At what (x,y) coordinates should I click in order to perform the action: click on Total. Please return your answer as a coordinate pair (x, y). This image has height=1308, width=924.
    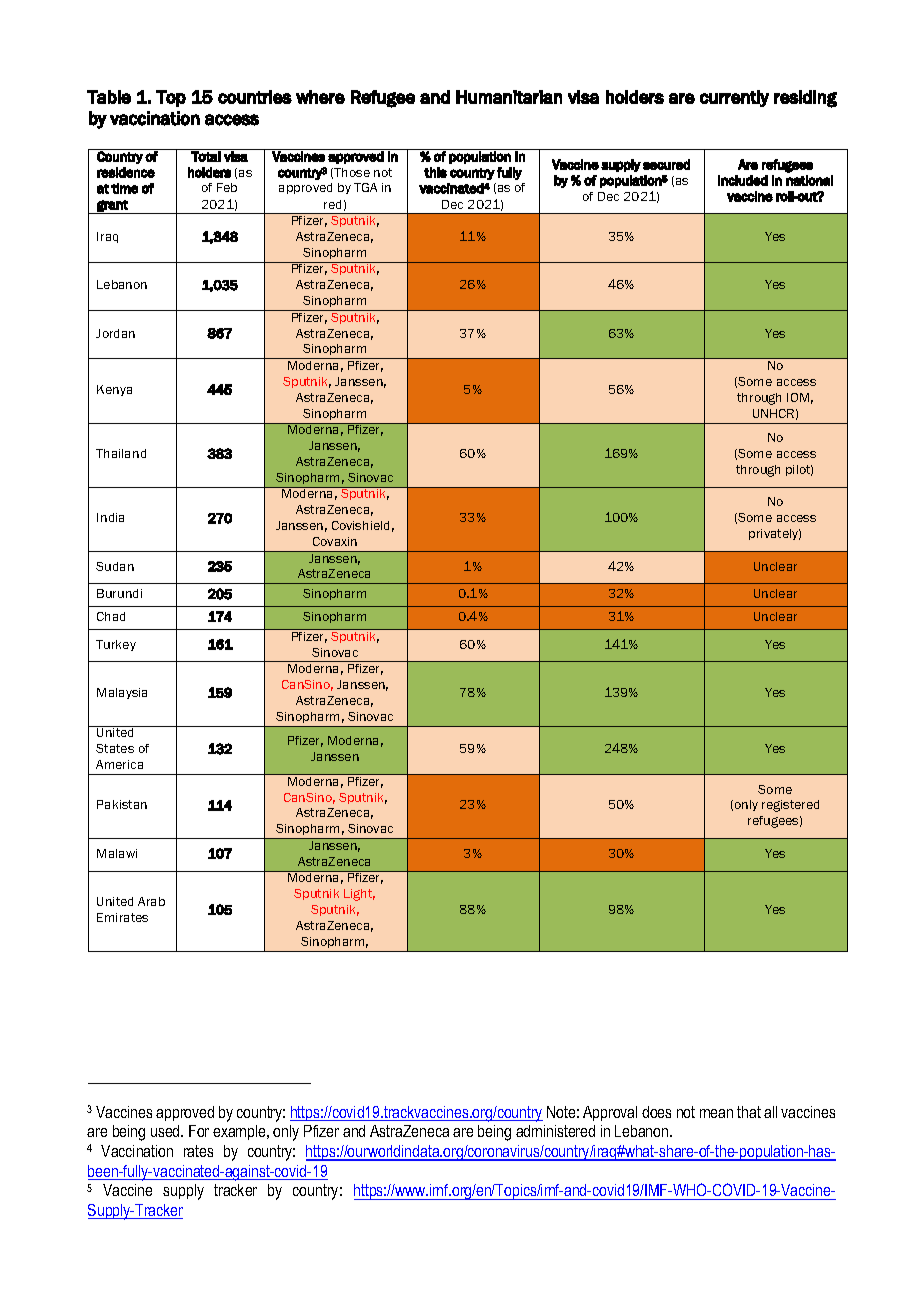
    Looking at the image, I should click on (206, 155).
